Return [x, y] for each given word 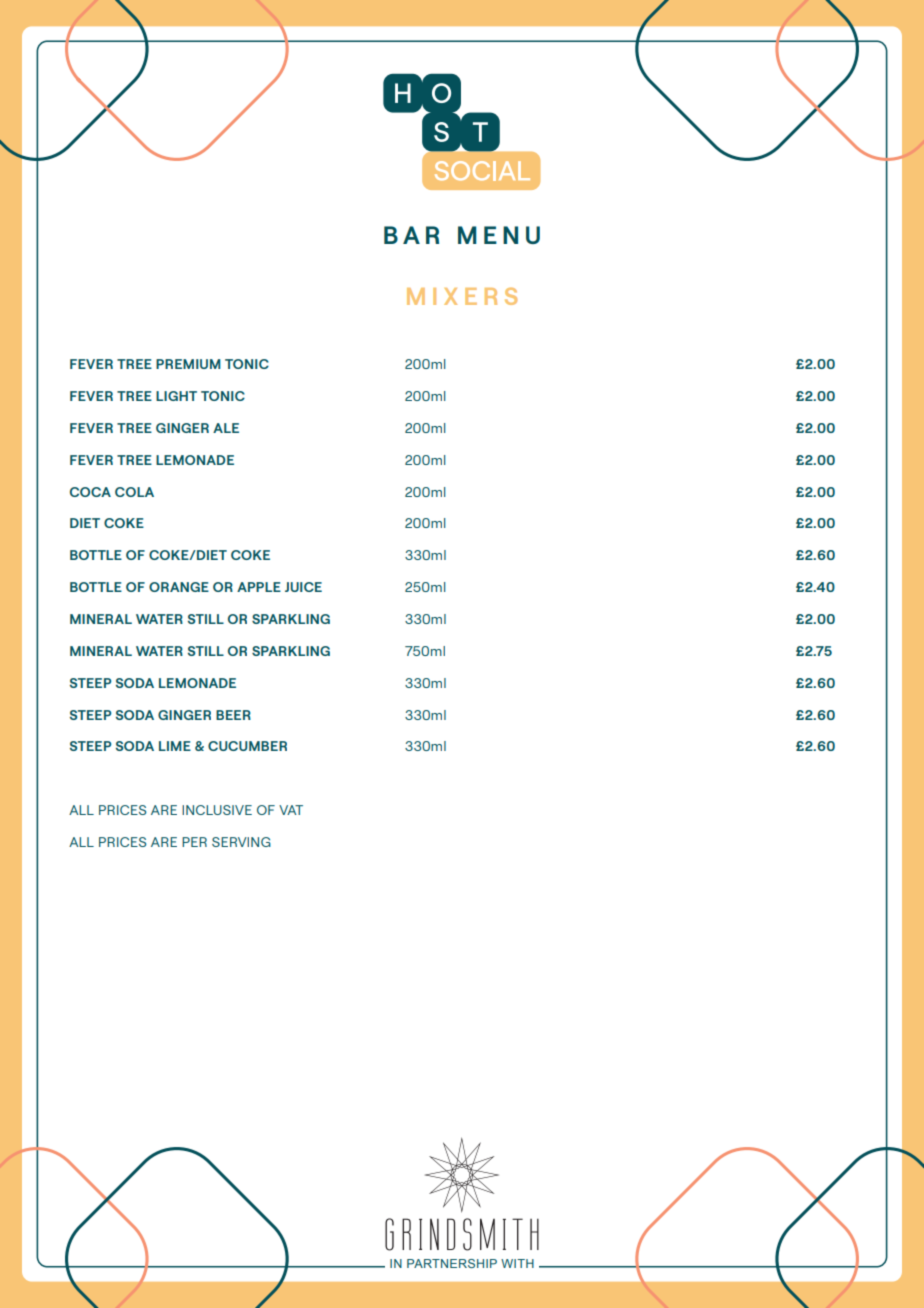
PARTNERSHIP [452, 1263]
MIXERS [462, 296]
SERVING [241, 842]
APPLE [259, 587]
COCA [90, 492]
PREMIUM [188, 364]
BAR [411, 235]
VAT [291, 810]
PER [194, 842]
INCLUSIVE [217, 810]
